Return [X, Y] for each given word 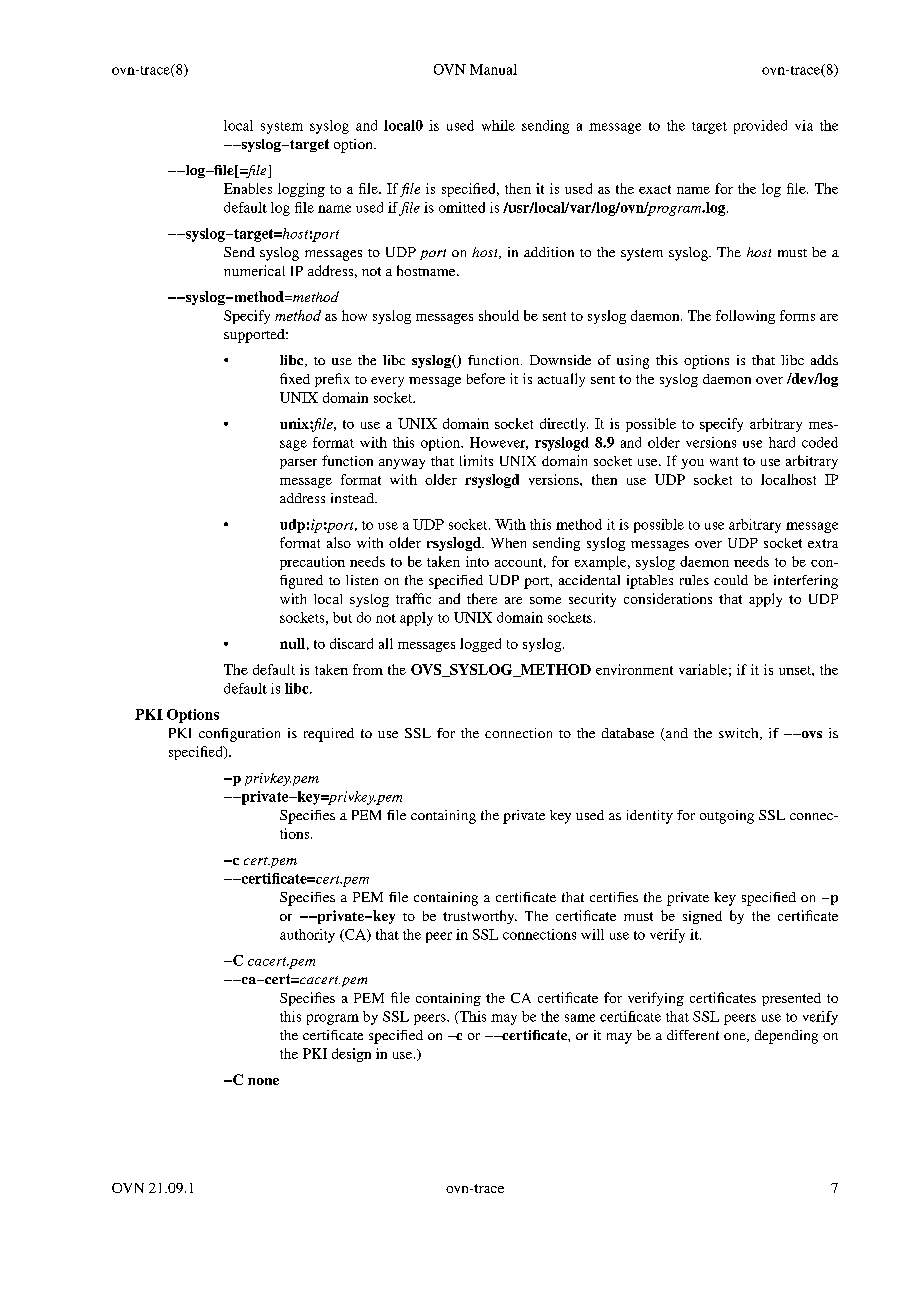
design [351, 1055]
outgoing [727, 817]
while [498, 125]
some [545, 600]
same [580, 1018]
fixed [295, 378]
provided [760, 127]
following [745, 317]
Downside [560, 360]
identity [650, 817]
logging [301, 190]
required [329, 735]
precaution [312, 563]
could [731, 580]
